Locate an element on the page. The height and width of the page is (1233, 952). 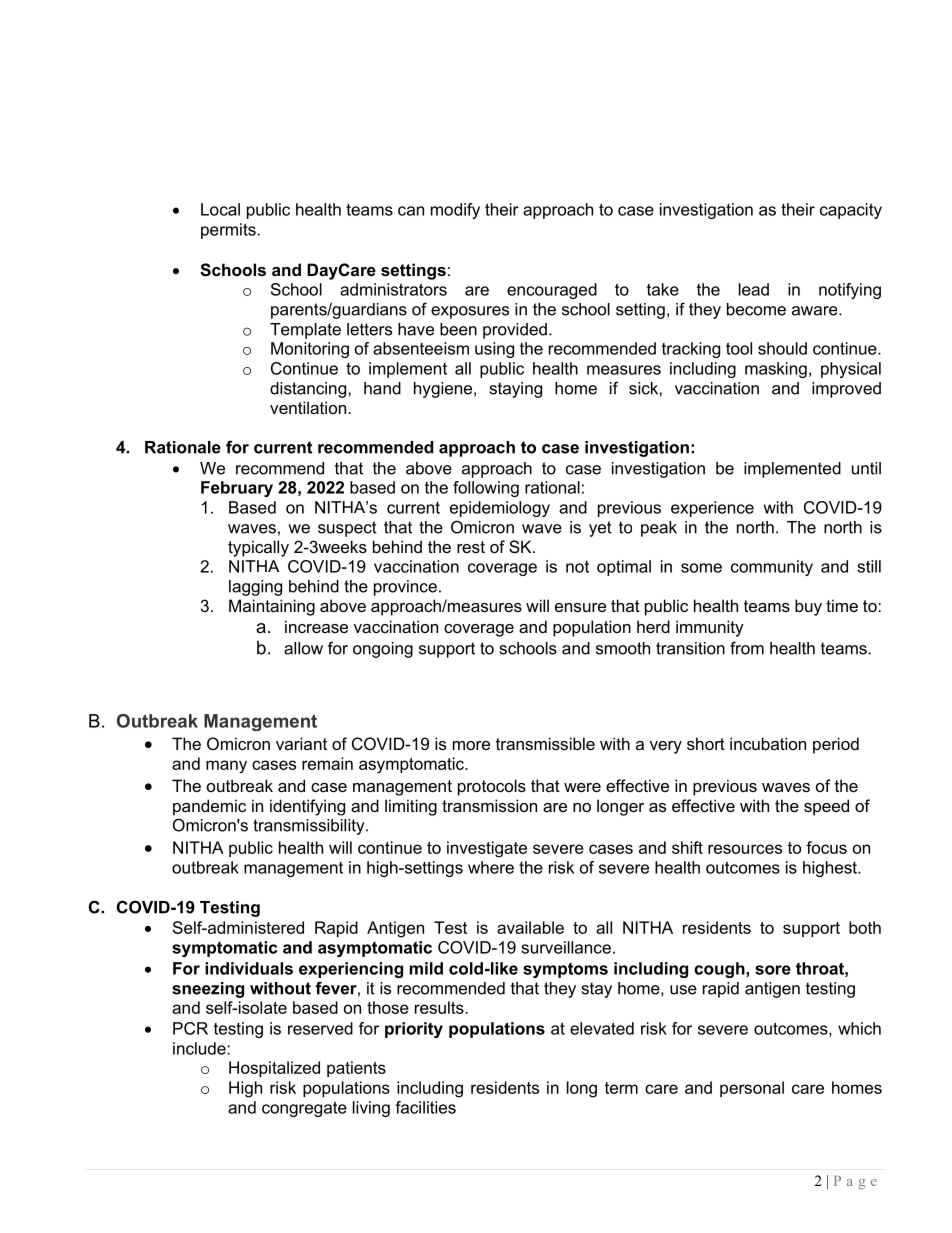
capacity is located at coordinates (851, 211).
